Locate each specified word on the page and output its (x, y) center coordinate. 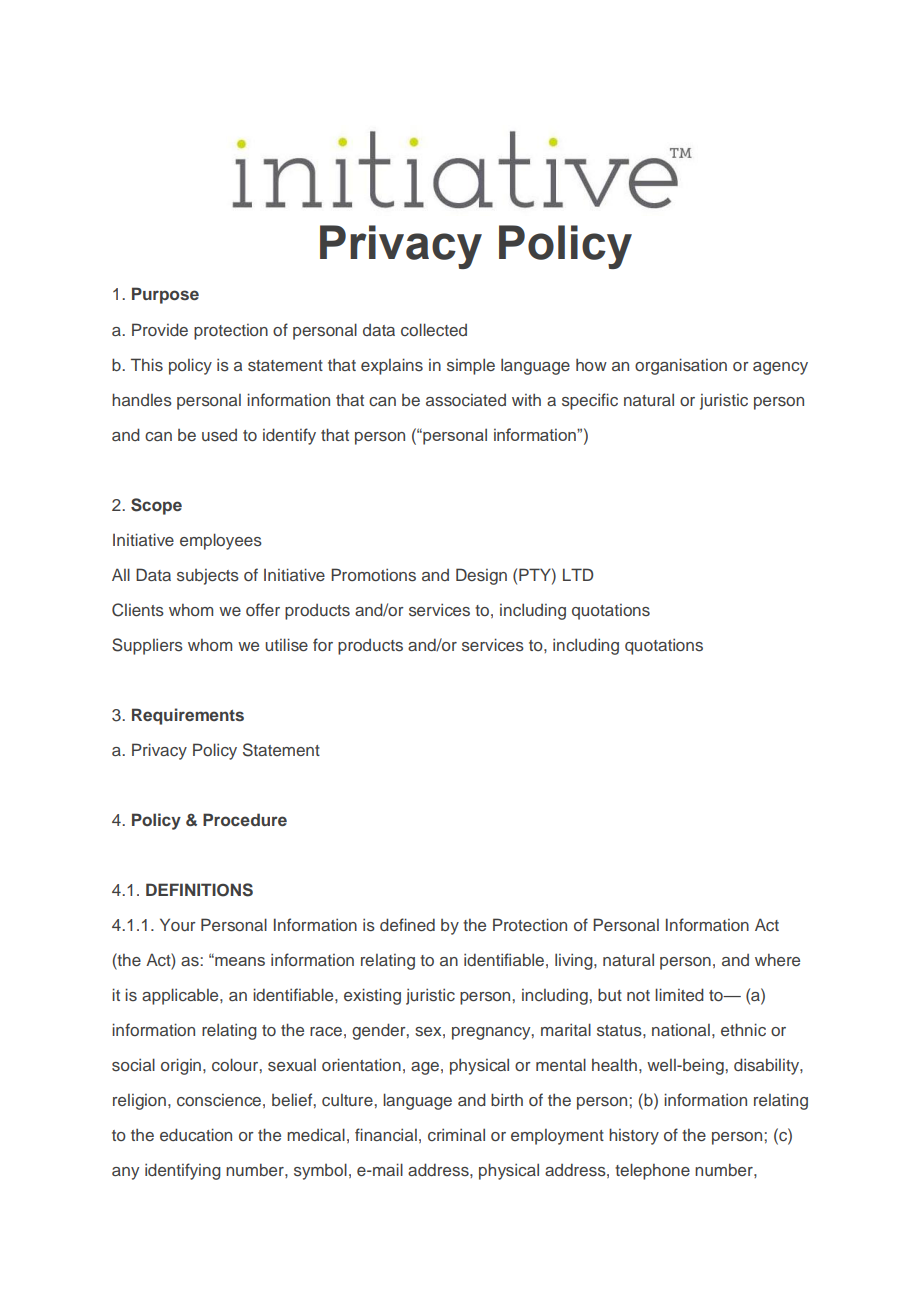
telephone (652, 1171)
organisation (681, 366)
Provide (160, 329)
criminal (456, 1134)
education (196, 1134)
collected (434, 329)
